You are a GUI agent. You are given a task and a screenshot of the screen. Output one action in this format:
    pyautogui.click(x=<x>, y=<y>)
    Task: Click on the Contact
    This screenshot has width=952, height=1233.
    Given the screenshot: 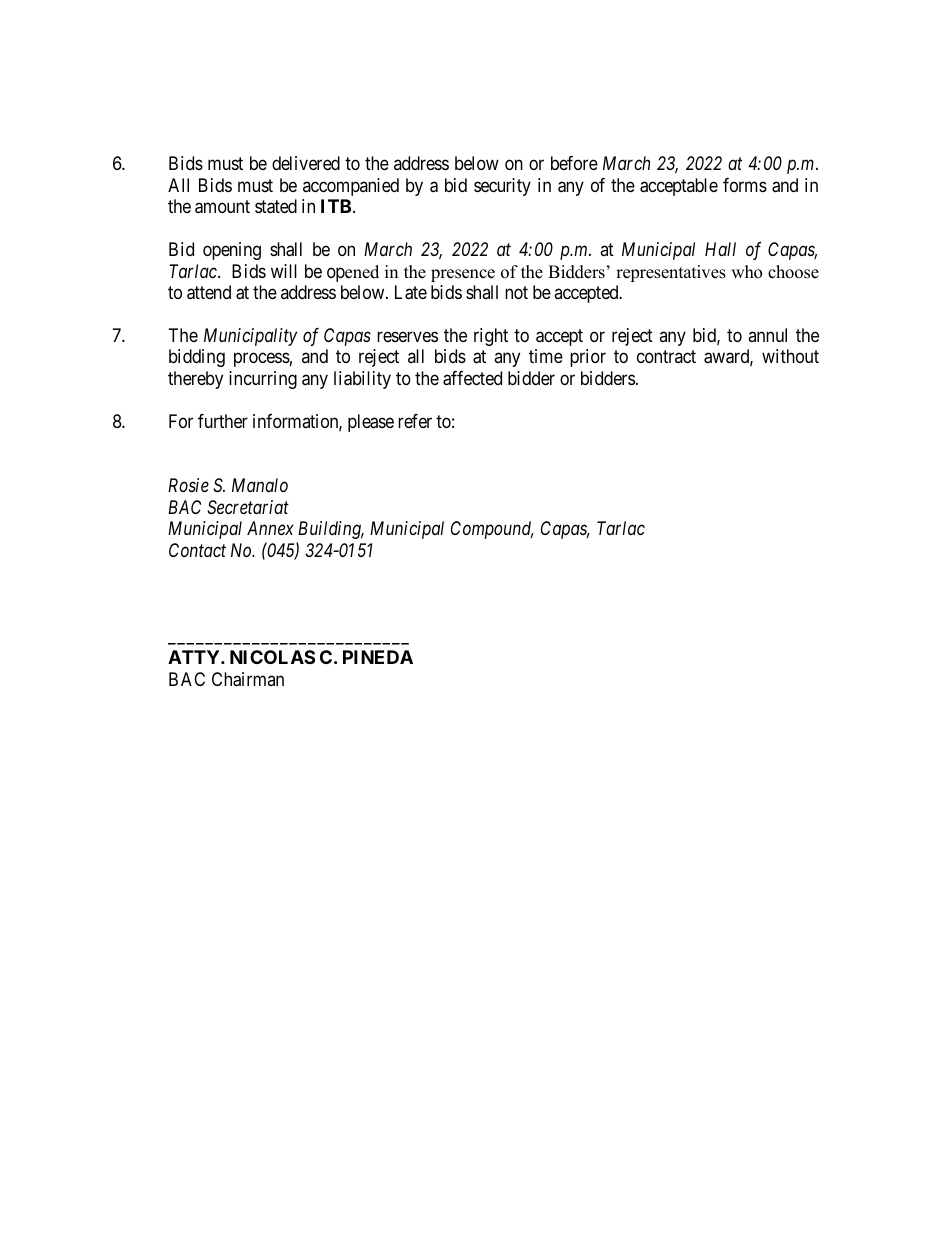 What is the action you would take?
    pyautogui.click(x=197, y=550)
